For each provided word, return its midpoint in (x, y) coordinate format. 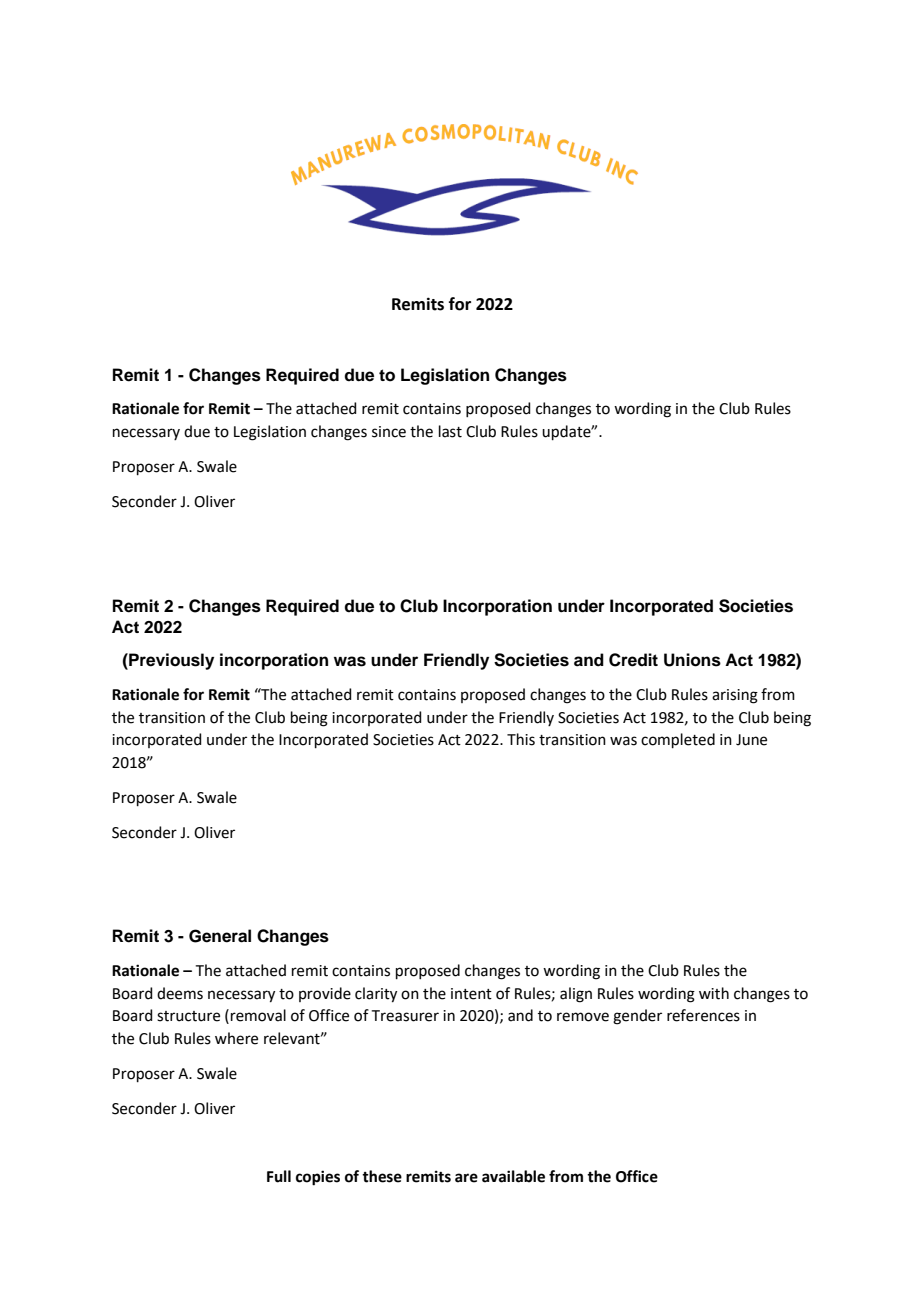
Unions (692, 660)
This (521, 739)
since (389, 432)
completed (678, 740)
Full (279, 1176)
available (513, 1176)
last (450, 431)
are (466, 1178)
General (220, 936)
